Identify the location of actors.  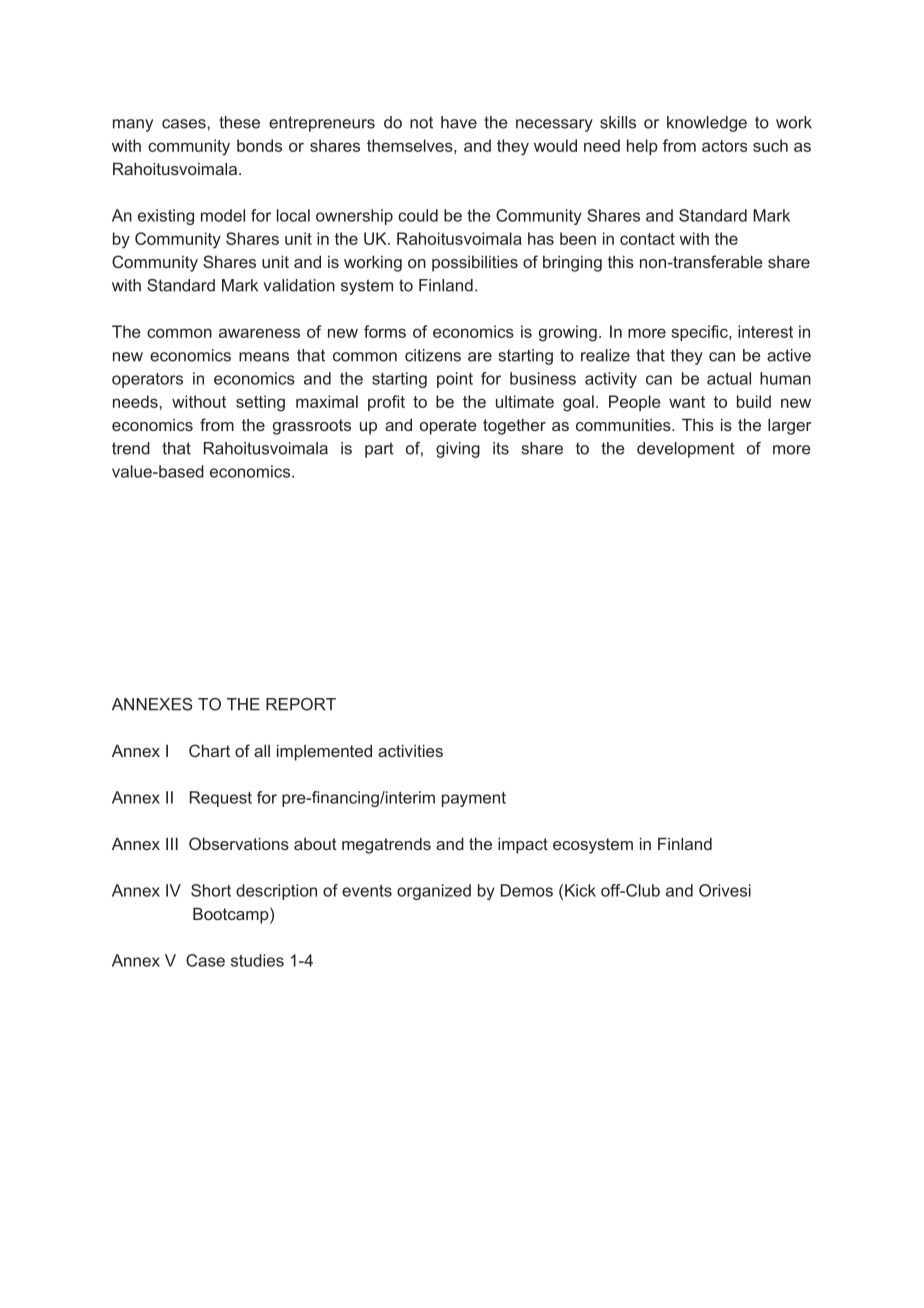
(724, 146).
